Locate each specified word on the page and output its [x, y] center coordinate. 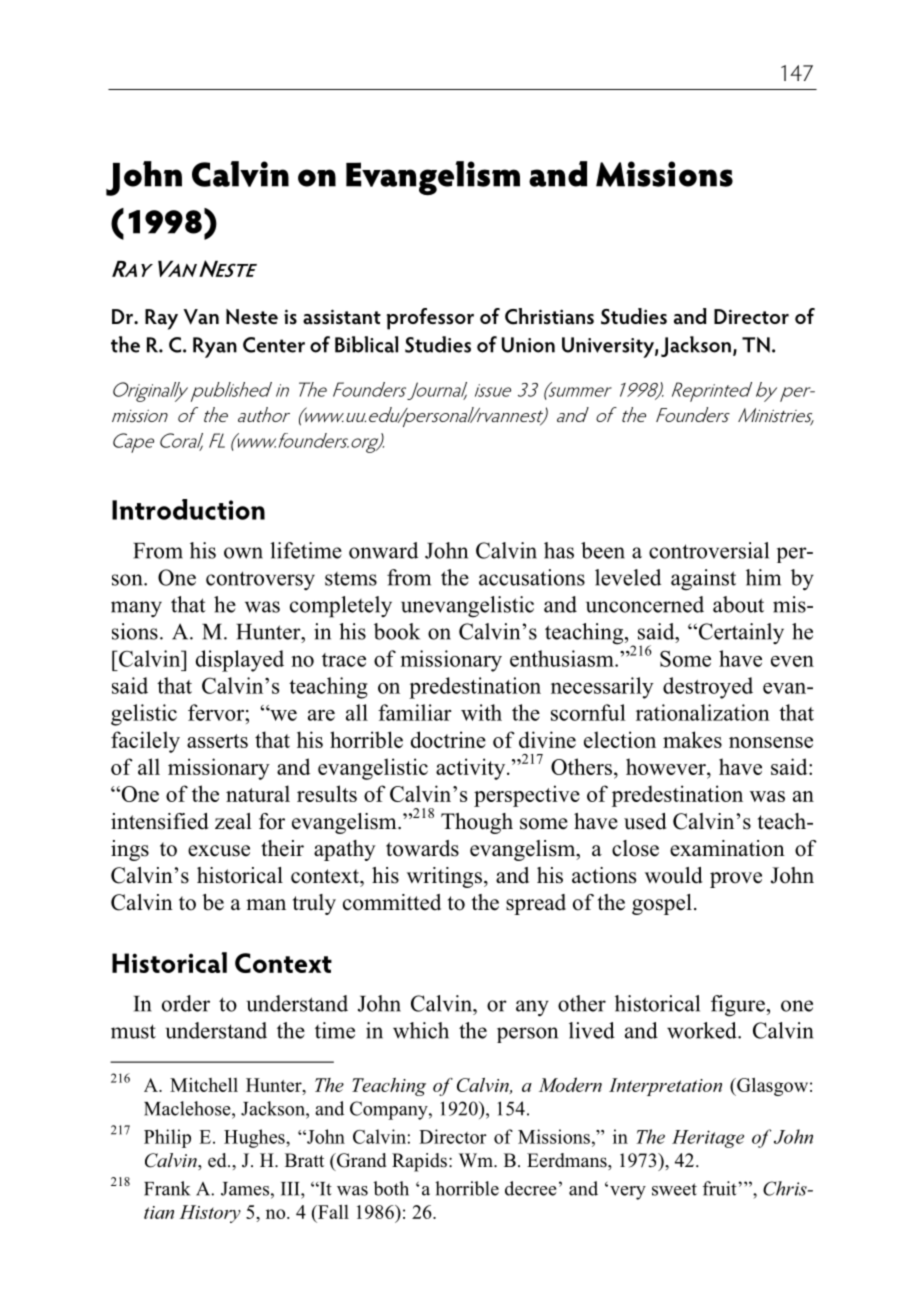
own [243, 553]
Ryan [215, 347]
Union [528, 345]
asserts [217, 741]
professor [430, 319]
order [186, 1003]
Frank [167, 1188]
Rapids [419, 1162]
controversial [709, 550]
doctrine [448, 739]
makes [692, 739]
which [421, 1030]
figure [738, 1006]
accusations [532, 577]
